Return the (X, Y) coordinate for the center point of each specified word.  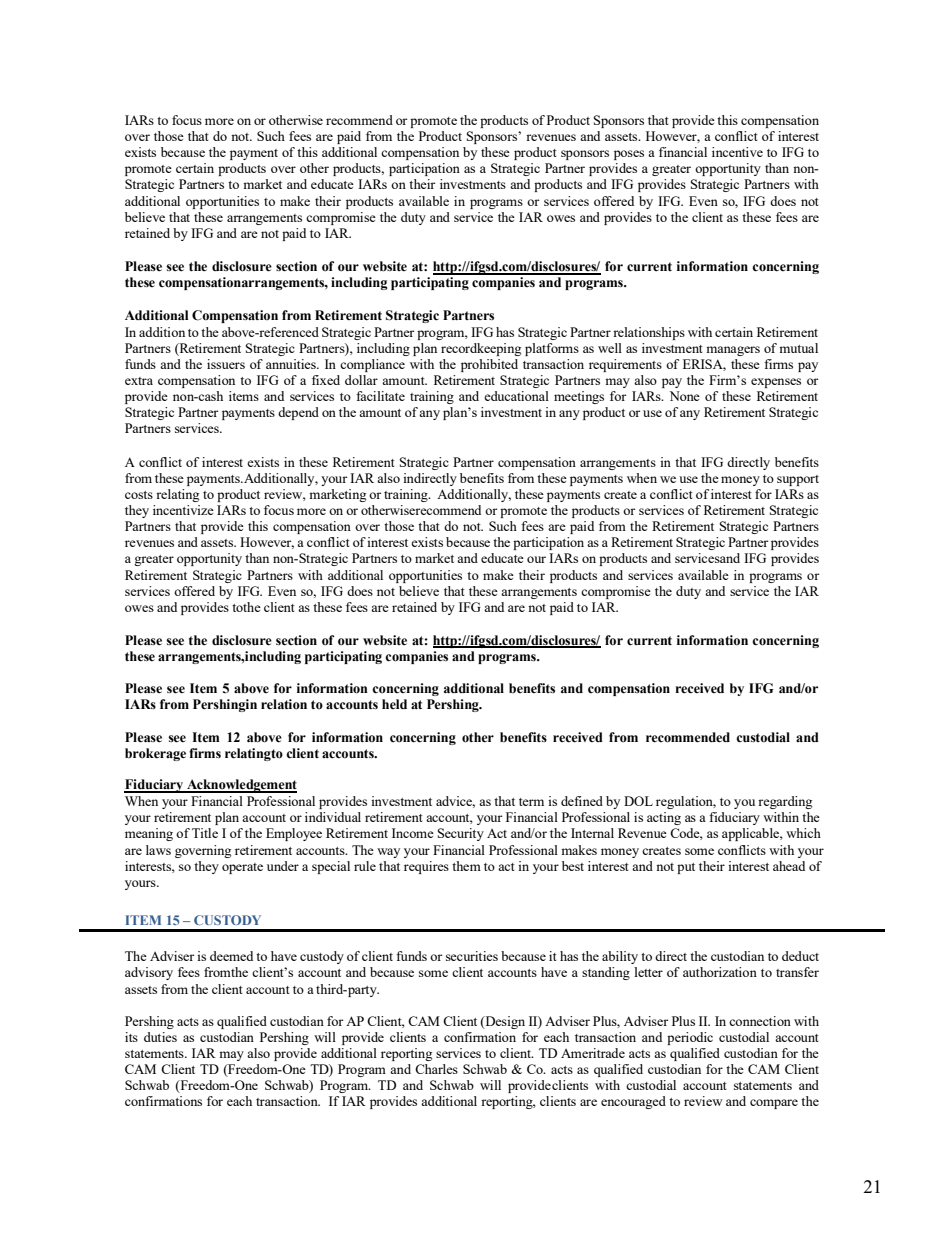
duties (160, 1037)
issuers (226, 364)
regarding (785, 802)
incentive (737, 152)
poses (629, 155)
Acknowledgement (241, 786)
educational (516, 396)
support (798, 480)
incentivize (183, 510)
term (531, 802)
